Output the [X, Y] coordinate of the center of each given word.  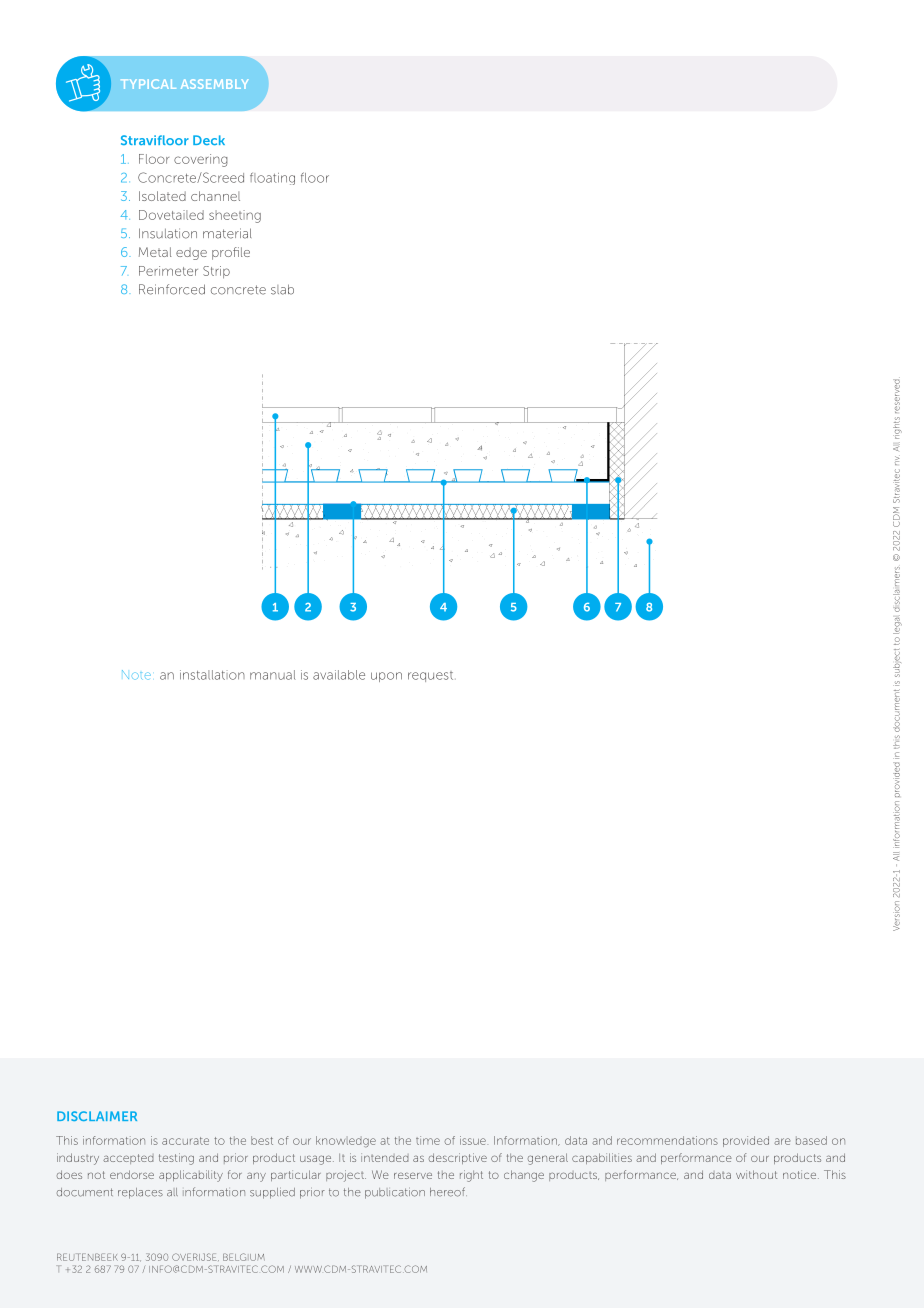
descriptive [458, 1158]
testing [176, 1159]
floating [272, 178]
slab [282, 289]
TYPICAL [148, 84]
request [432, 676]
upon [386, 677]
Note [136, 675]
